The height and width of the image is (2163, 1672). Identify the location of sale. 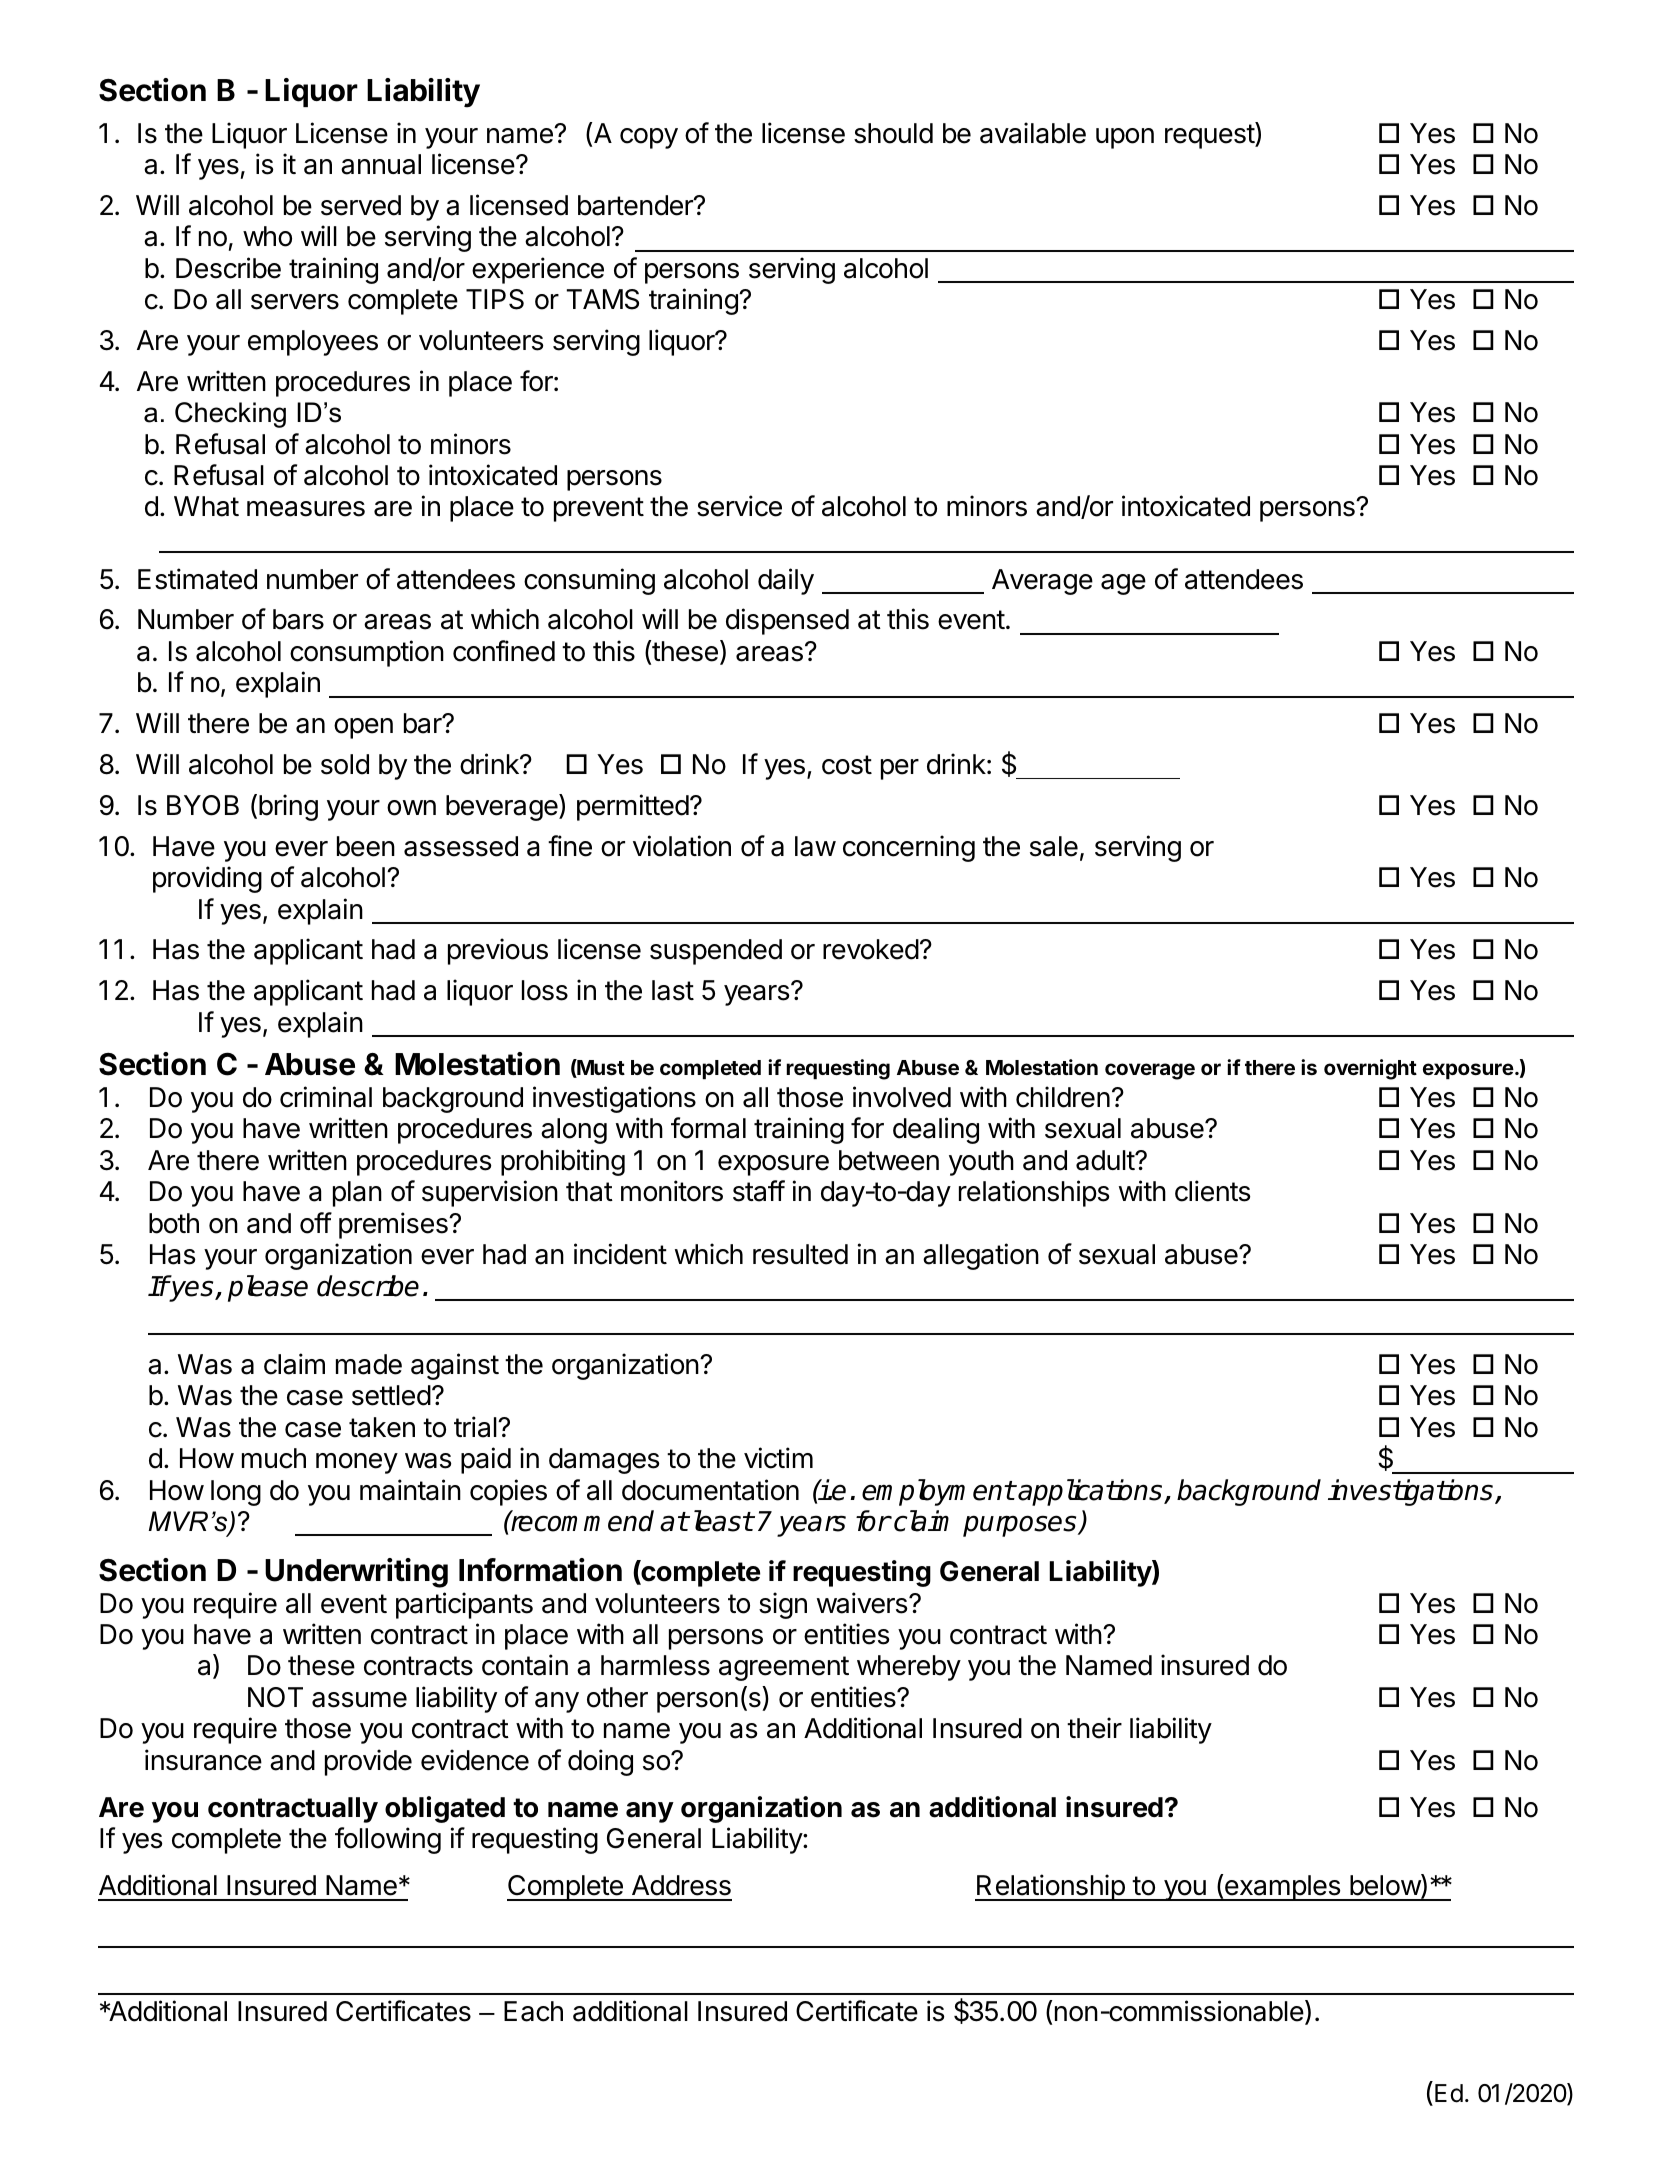
(1054, 846).
